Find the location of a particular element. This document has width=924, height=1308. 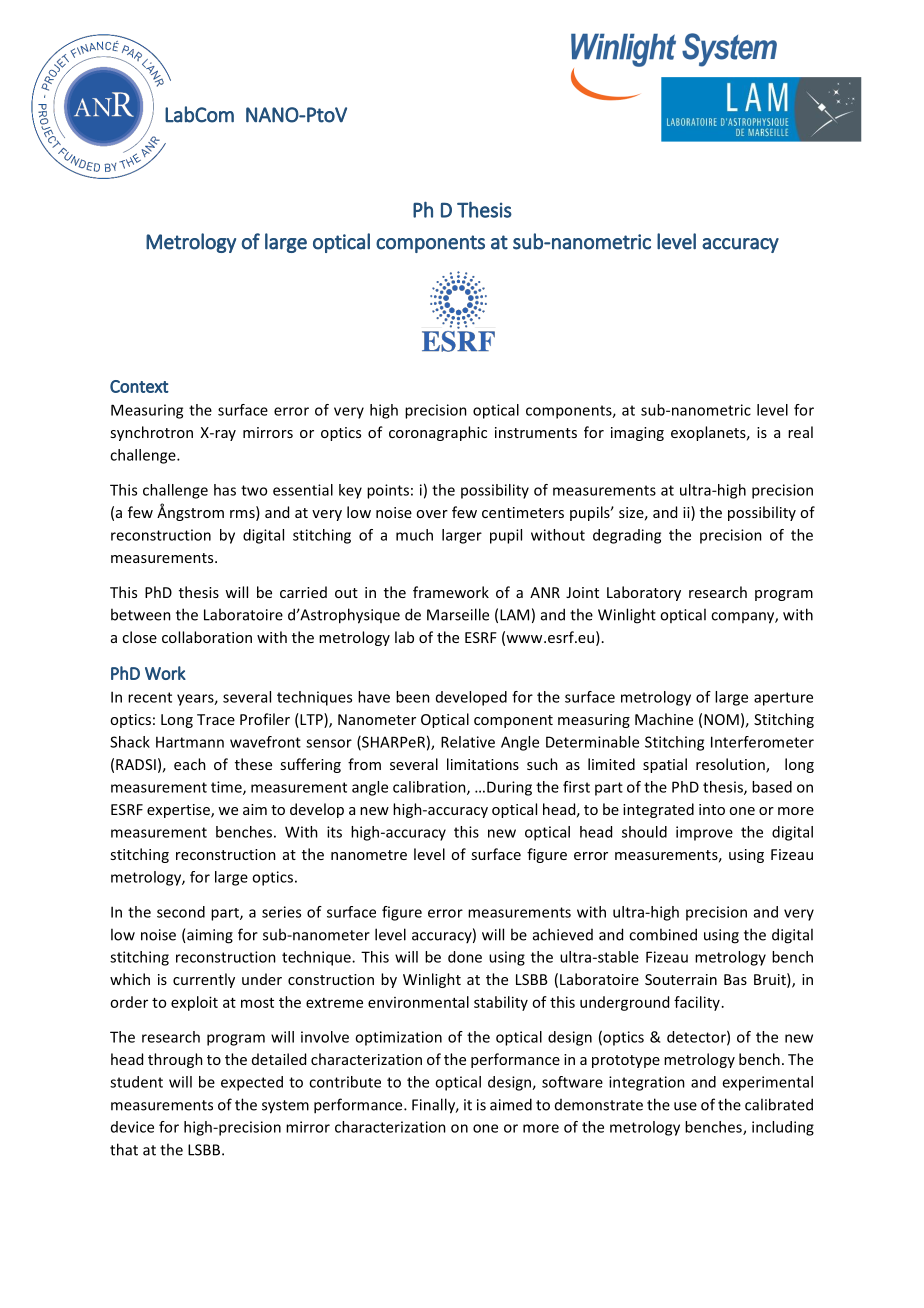

Laboratory is located at coordinates (644, 593).
